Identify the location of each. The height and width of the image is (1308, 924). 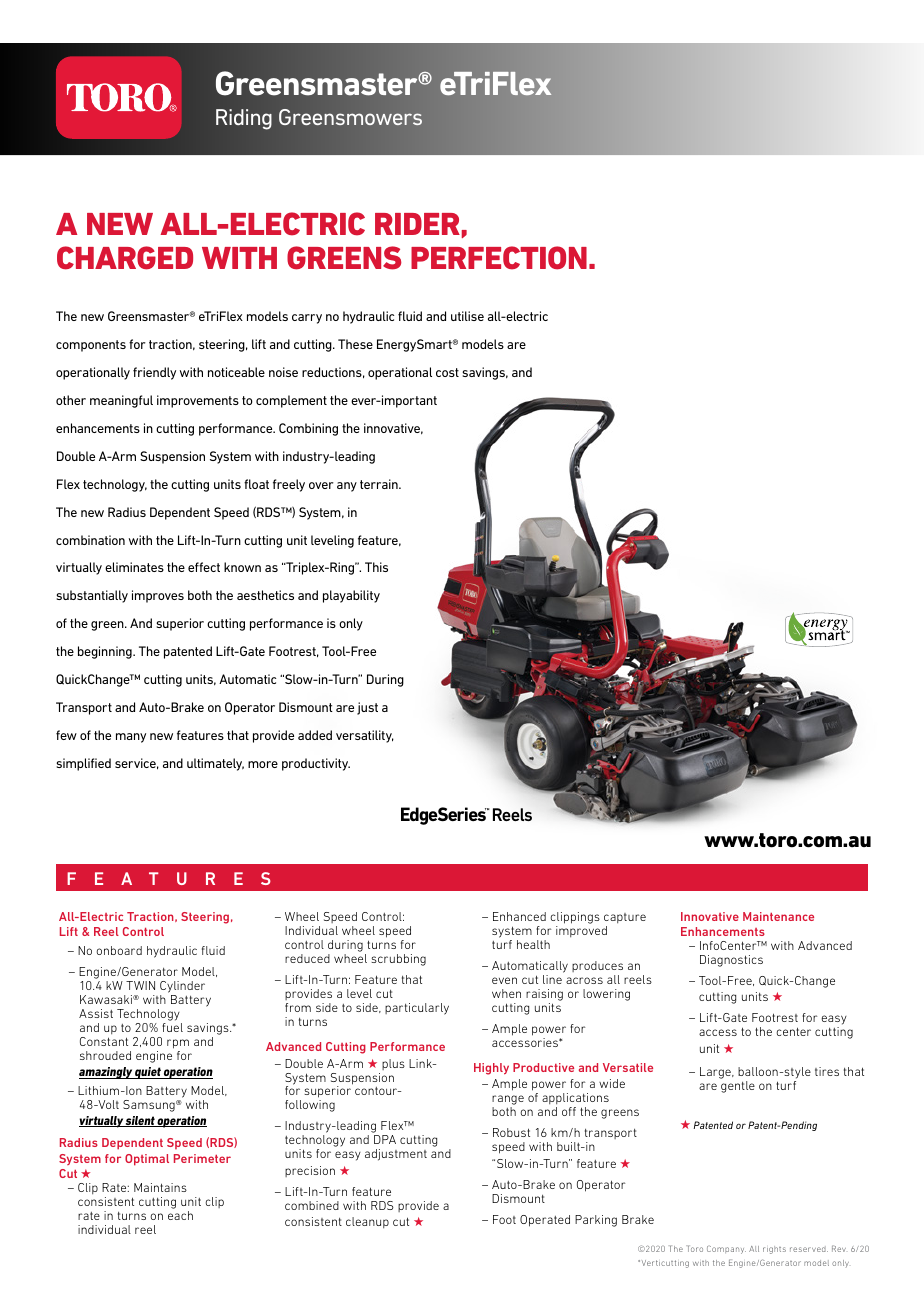
(180, 1215).
